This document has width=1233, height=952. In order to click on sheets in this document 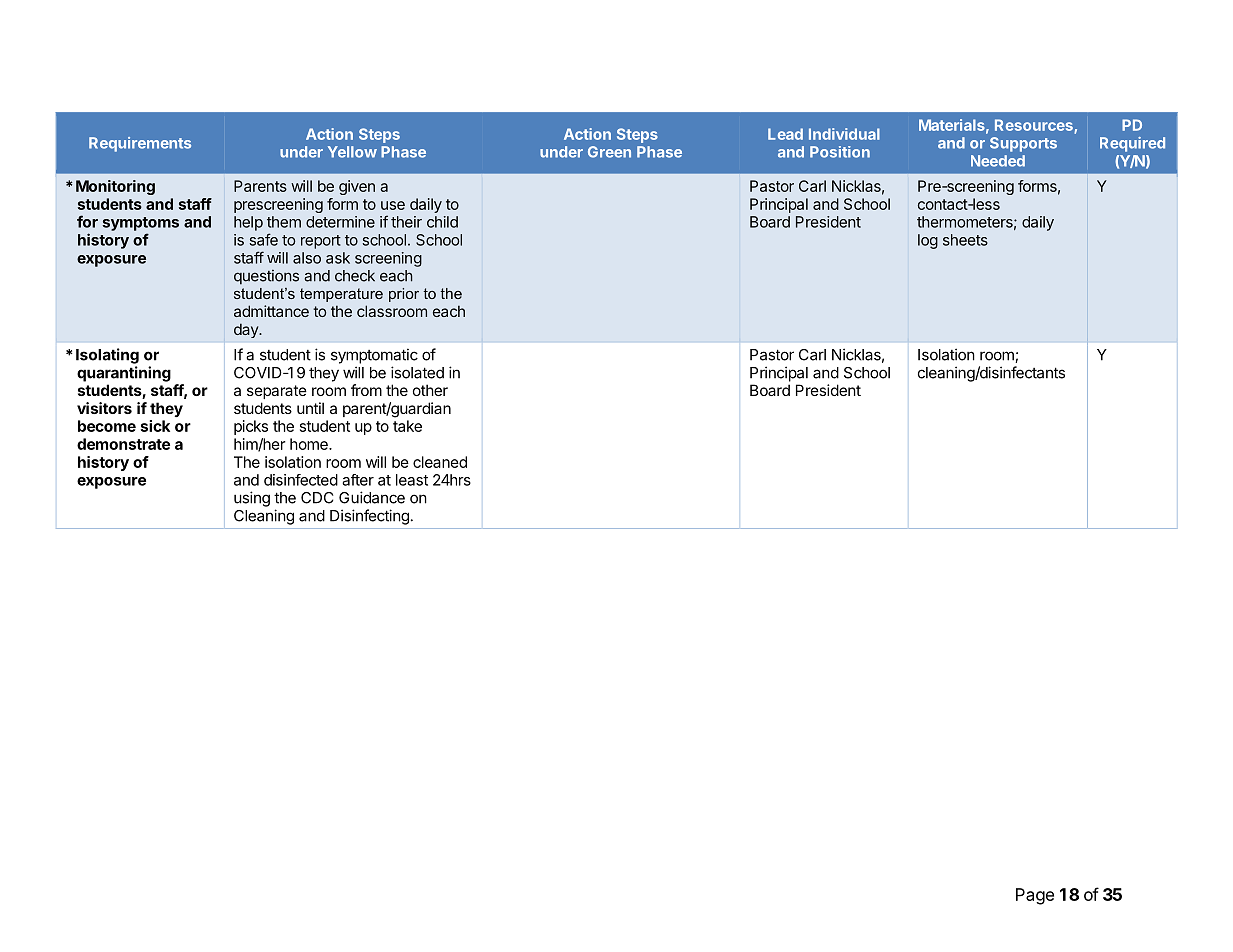, I will do `click(965, 240)`.
